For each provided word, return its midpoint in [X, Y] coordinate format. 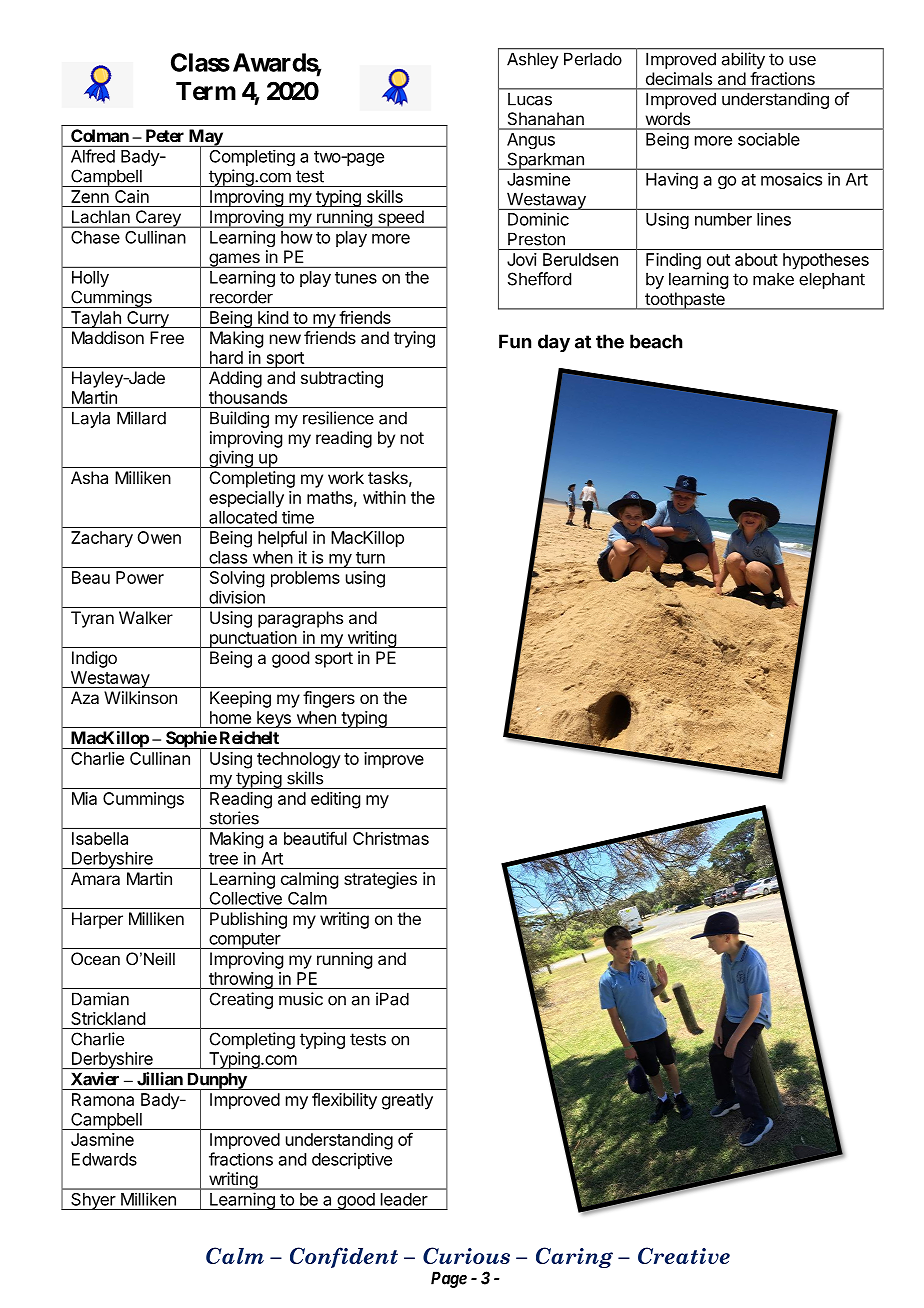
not [412, 438]
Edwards [104, 1159]
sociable [769, 139]
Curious [466, 1255]
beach [656, 341]
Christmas [391, 838]
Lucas [530, 99]
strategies [380, 880]
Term [206, 91]
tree [223, 859]
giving [231, 459]
